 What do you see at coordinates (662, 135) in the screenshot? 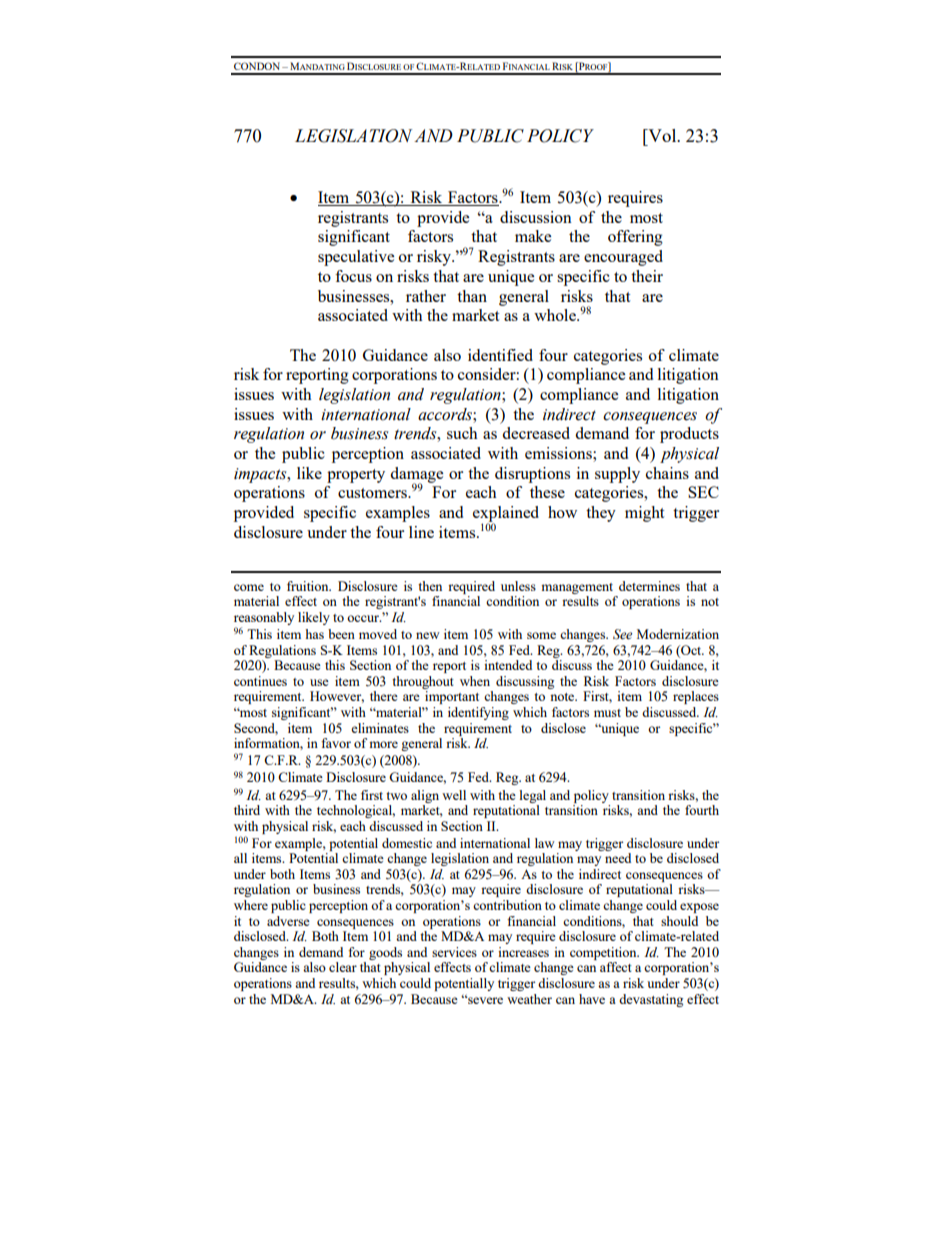
I see `Vol` at bounding box center [662, 135].
